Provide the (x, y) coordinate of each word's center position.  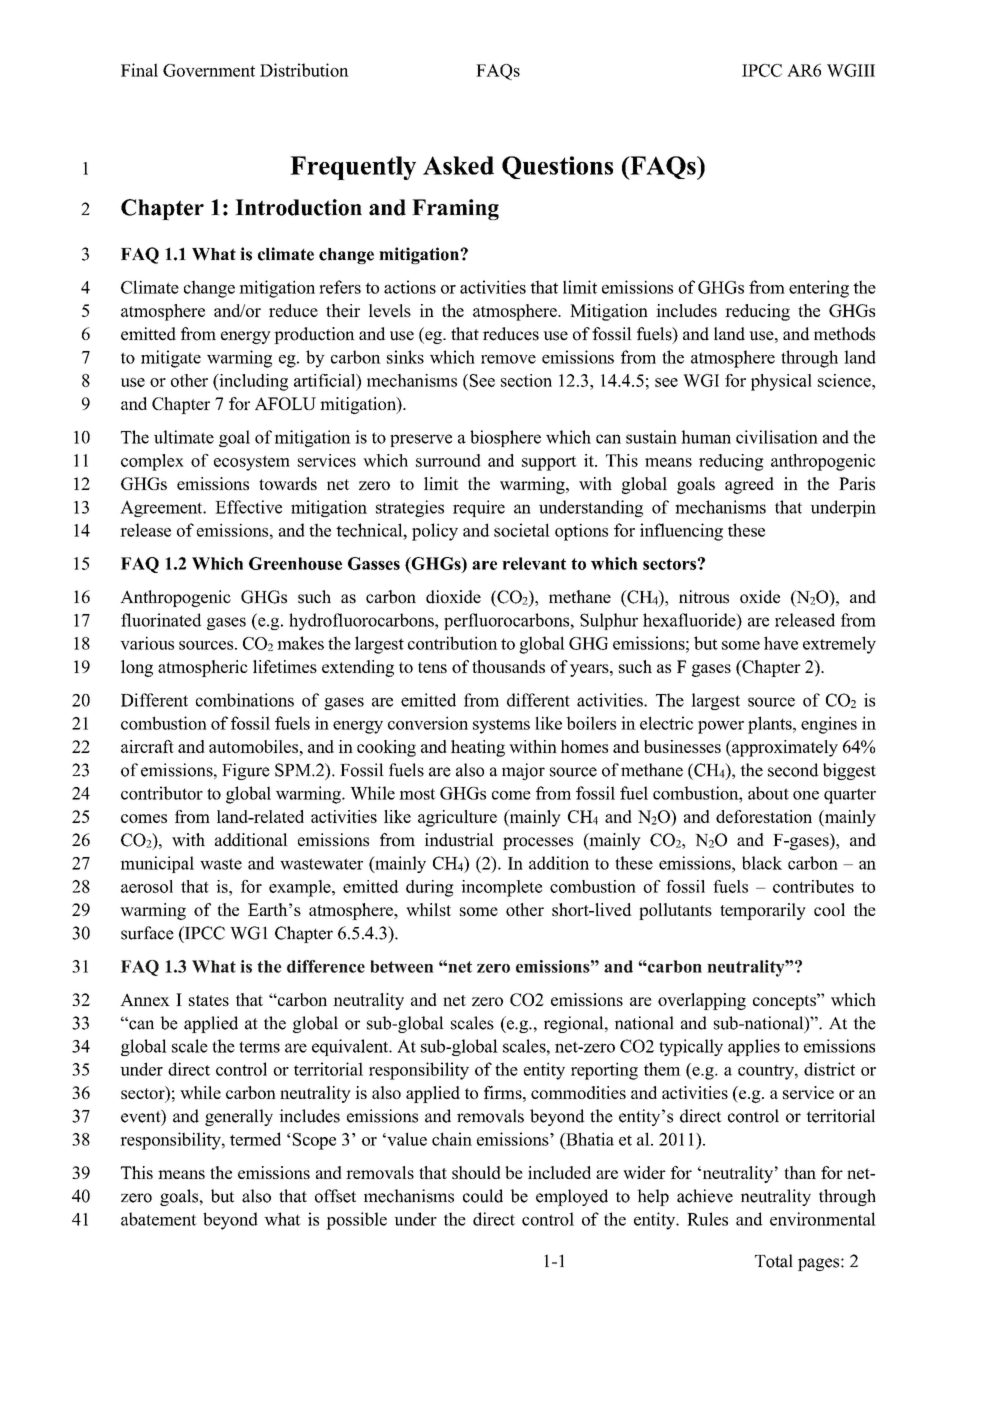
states (209, 1000)
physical (781, 382)
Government (209, 70)
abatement (159, 1219)
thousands (508, 666)
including (252, 382)
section (526, 380)
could (483, 1196)
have (781, 643)
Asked (458, 165)
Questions (557, 167)
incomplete (501, 888)
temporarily (763, 911)
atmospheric (203, 668)
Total (774, 1261)
